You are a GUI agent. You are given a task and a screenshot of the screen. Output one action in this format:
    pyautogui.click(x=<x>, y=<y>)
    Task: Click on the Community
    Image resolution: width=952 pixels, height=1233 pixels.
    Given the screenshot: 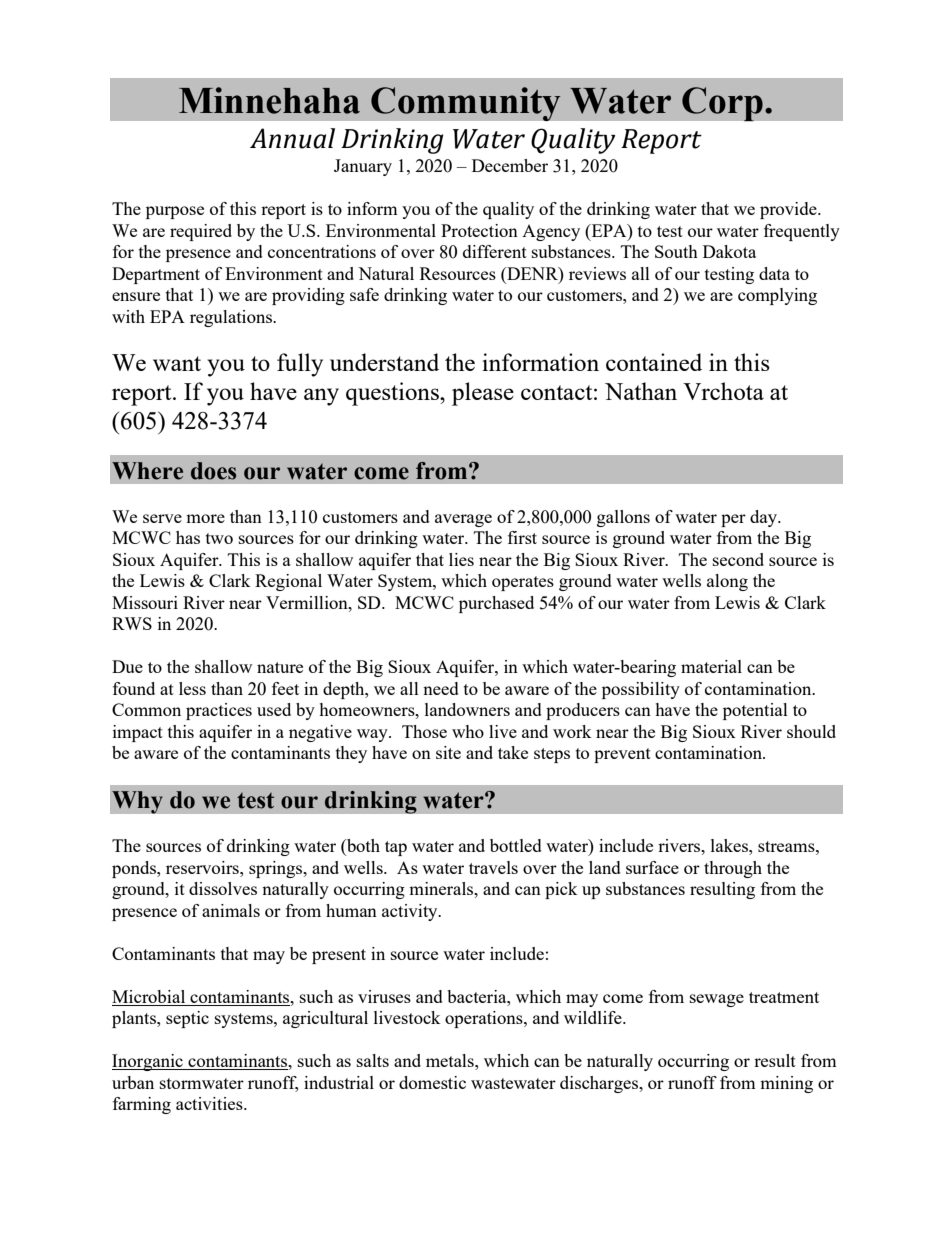 What is the action you would take?
    pyautogui.click(x=466, y=104)
